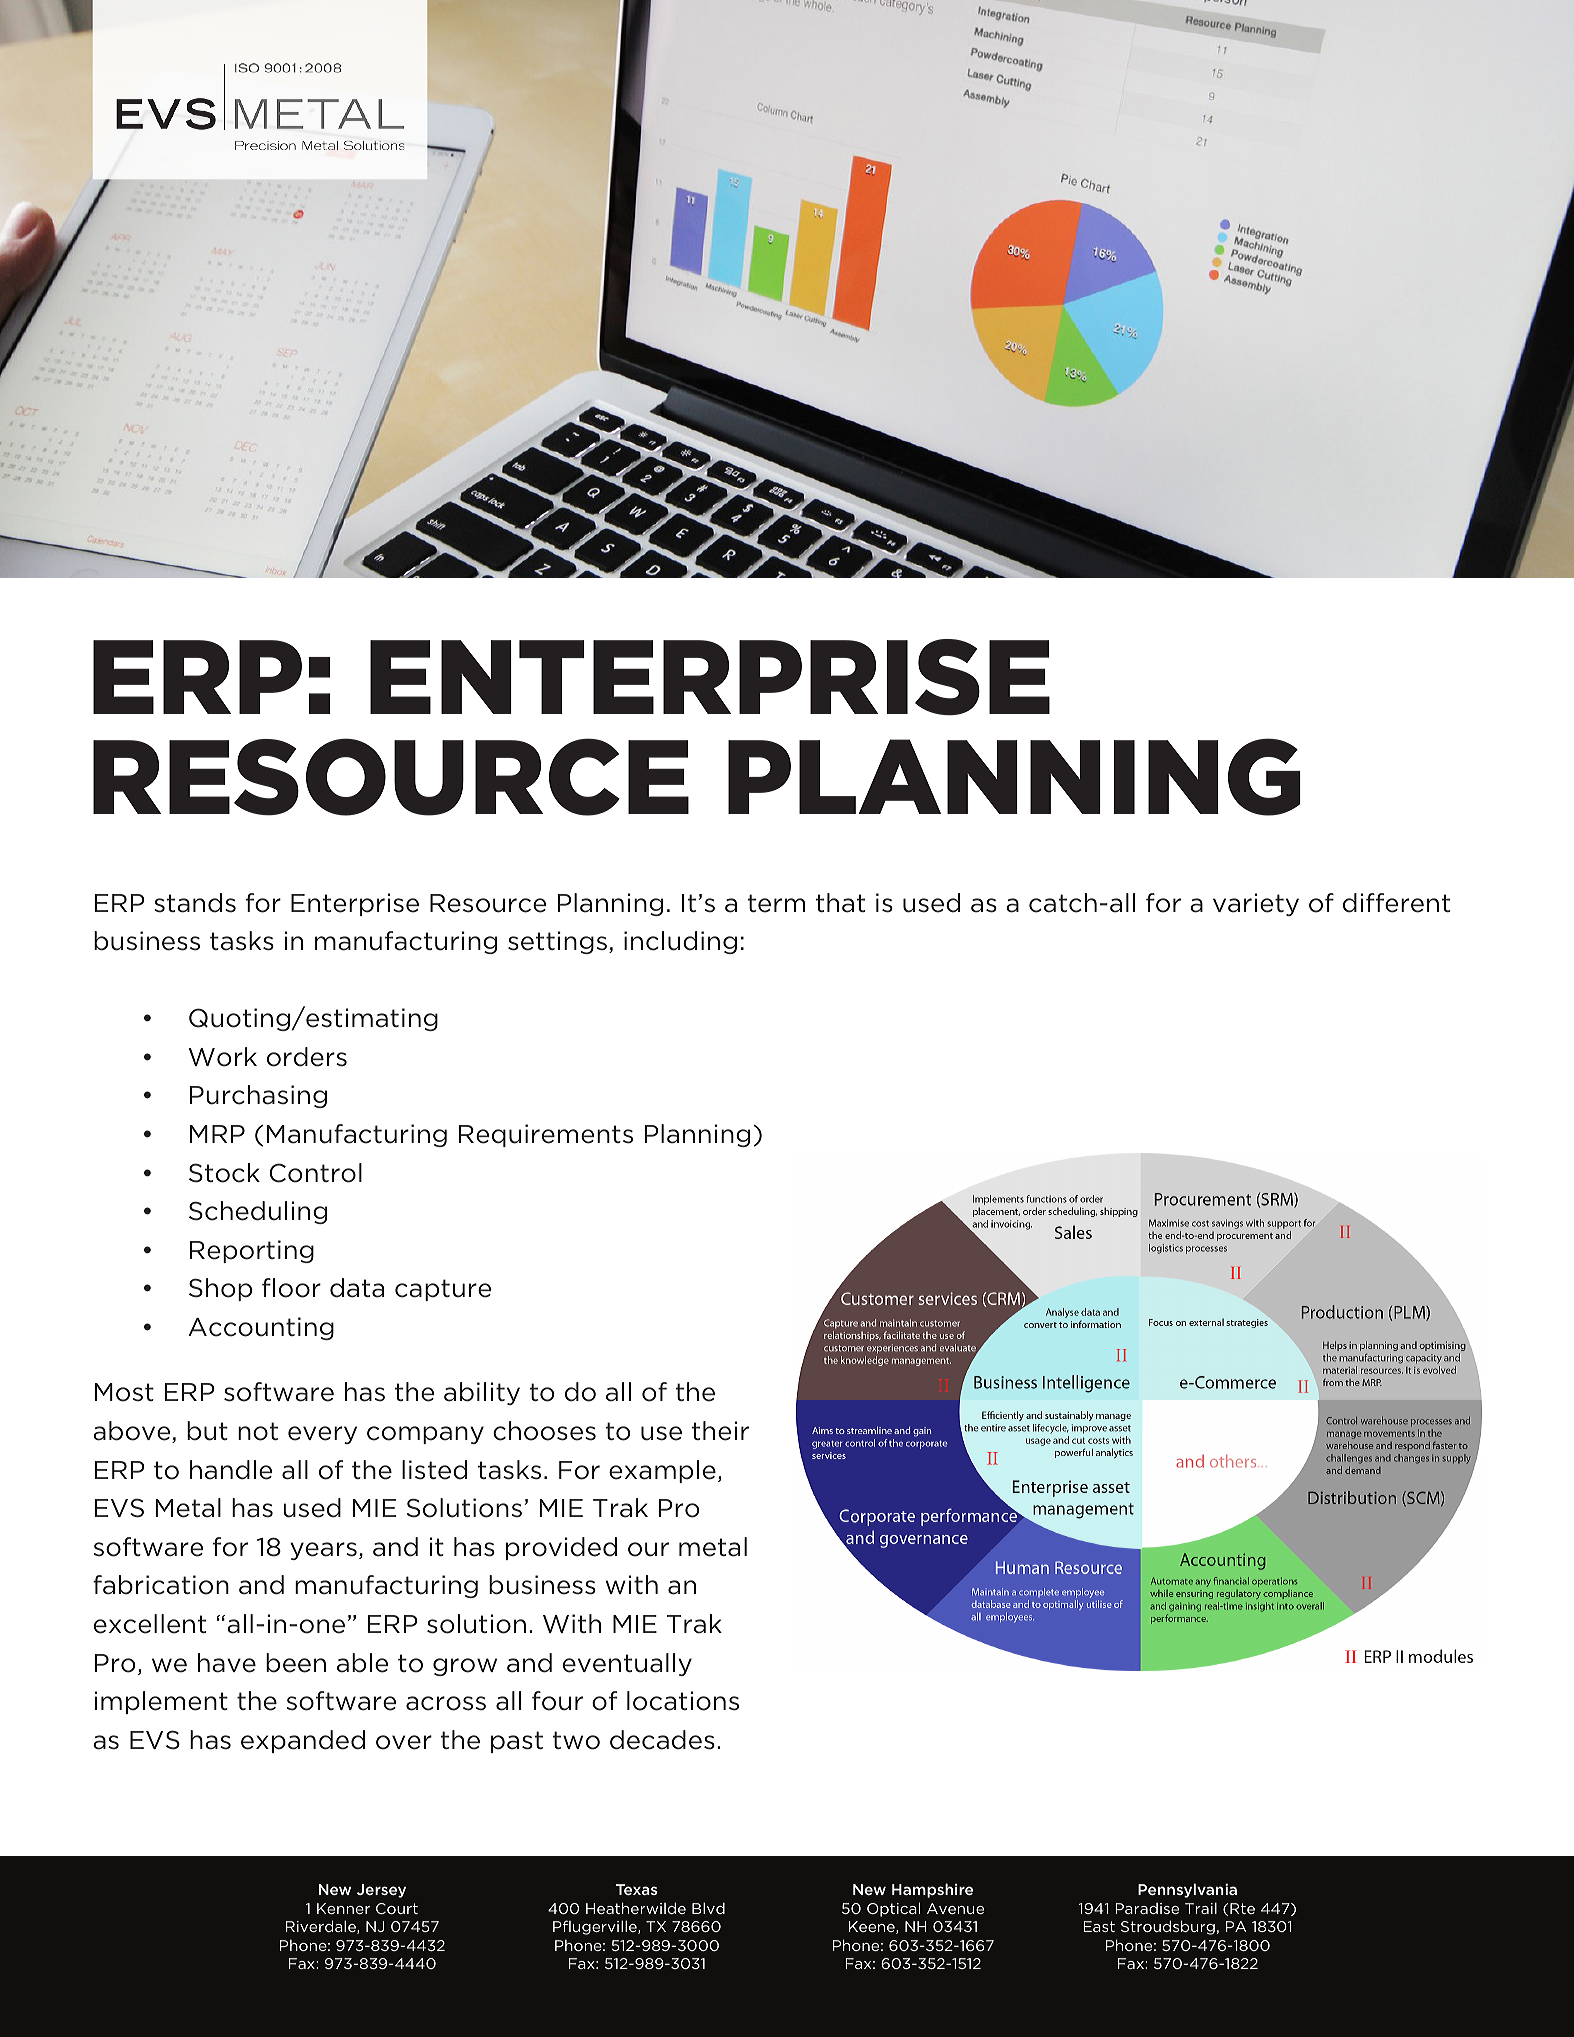 This page has width=1574, height=2037. I want to click on Control, so click(316, 1173).
